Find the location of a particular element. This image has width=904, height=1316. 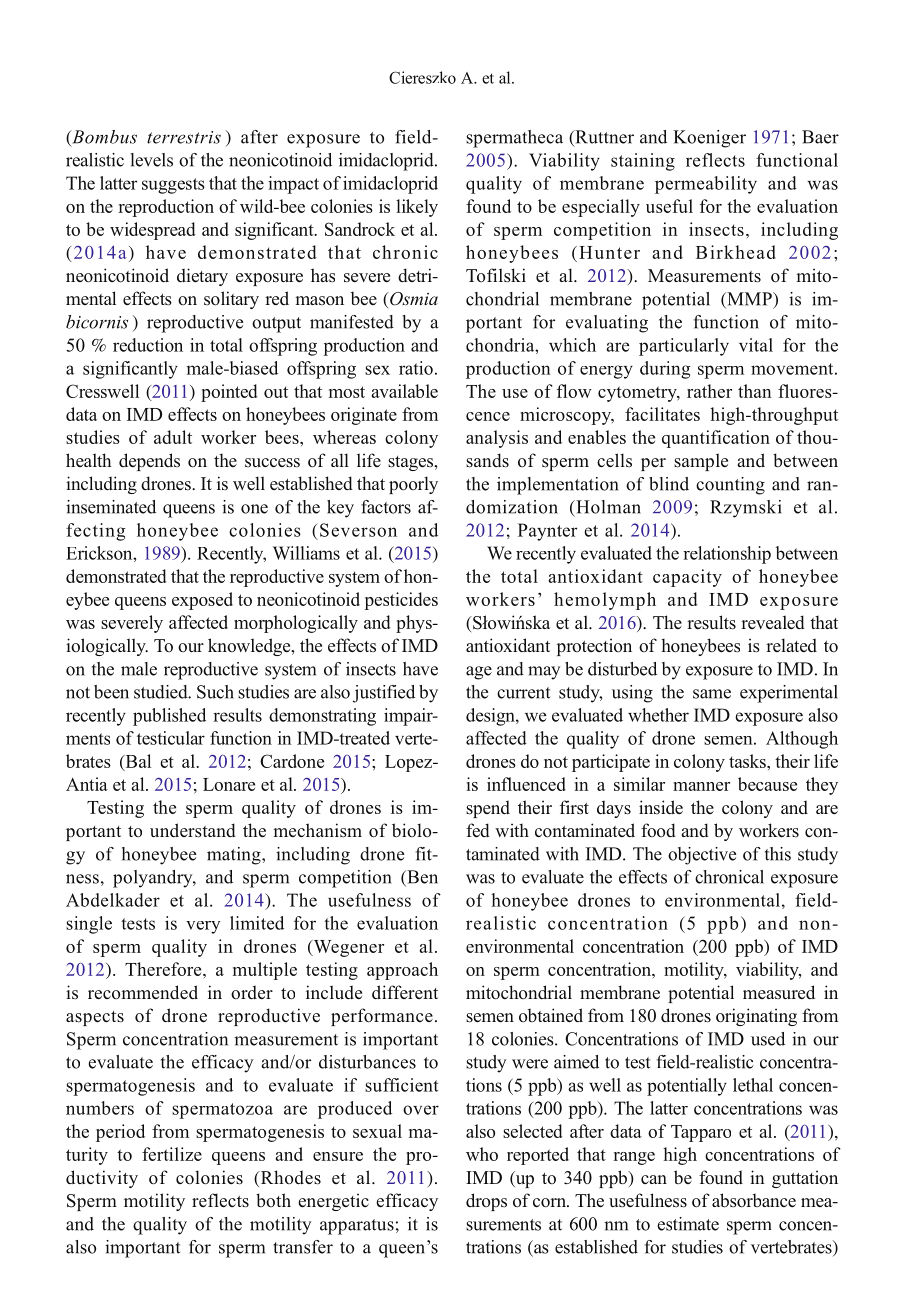

analysis is located at coordinates (497, 439).
